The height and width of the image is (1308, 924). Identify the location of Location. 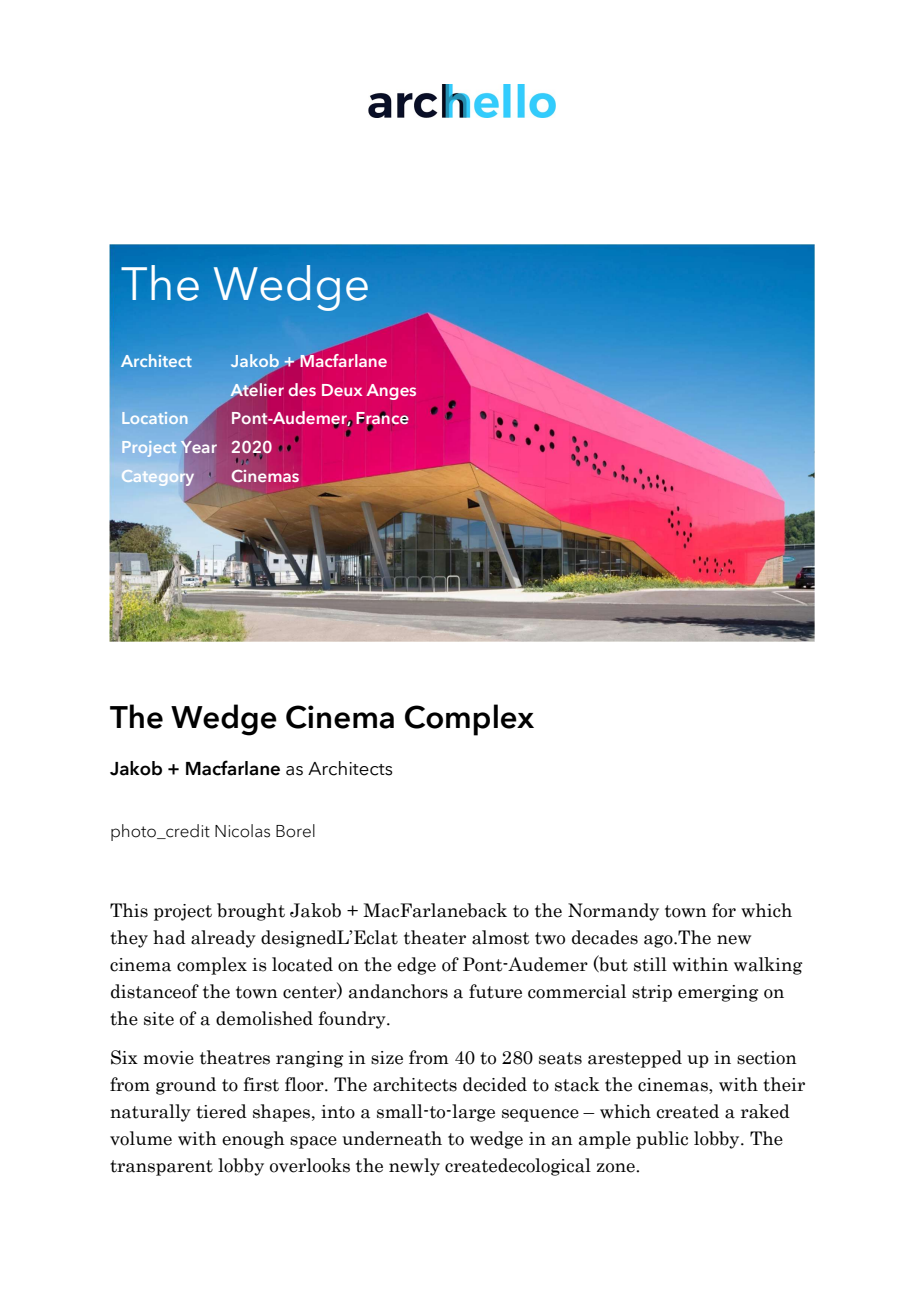
(154, 418).
